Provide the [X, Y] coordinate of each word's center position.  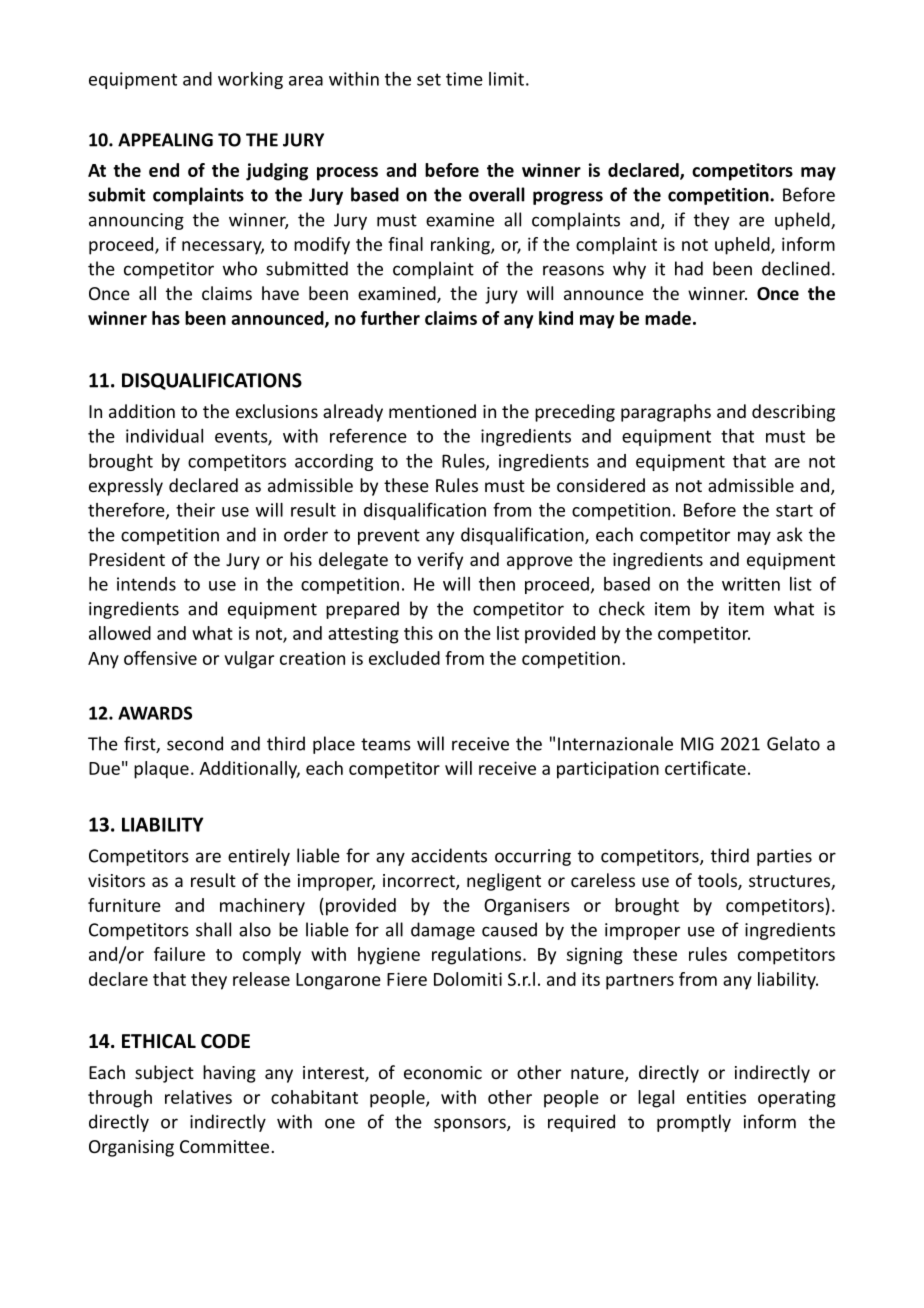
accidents [449, 855]
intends [146, 584]
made [668, 318]
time [464, 79]
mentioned [432, 411]
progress [568, 198]
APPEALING [165, 140]
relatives [198, 1097]
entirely [259, 857]
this [418, 633]
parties [784, 857]
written [751, 584]
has [166, 318]
